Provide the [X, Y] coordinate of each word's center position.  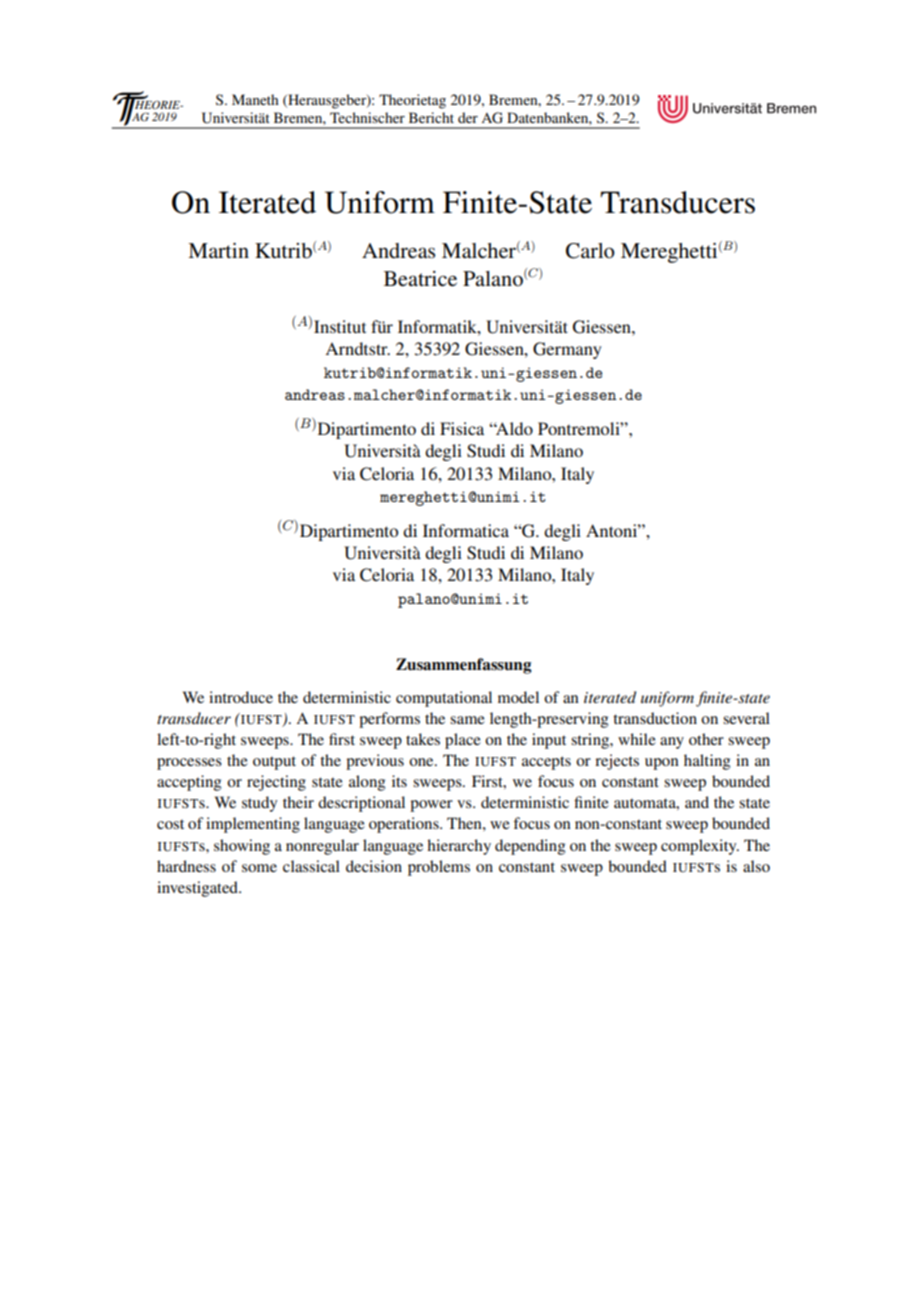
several [746, 718]
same [467, 720]
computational [444, 699]
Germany [567, 350]
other [706, 739]
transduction [655, 718]
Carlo [590, 251]
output [274, 763]
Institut [340, 326]
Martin [218, 250]
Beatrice [420, 279]
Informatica [466, 530]
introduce [241, 697]
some [259, 868]
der [468, 117]
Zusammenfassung [464, 666]
